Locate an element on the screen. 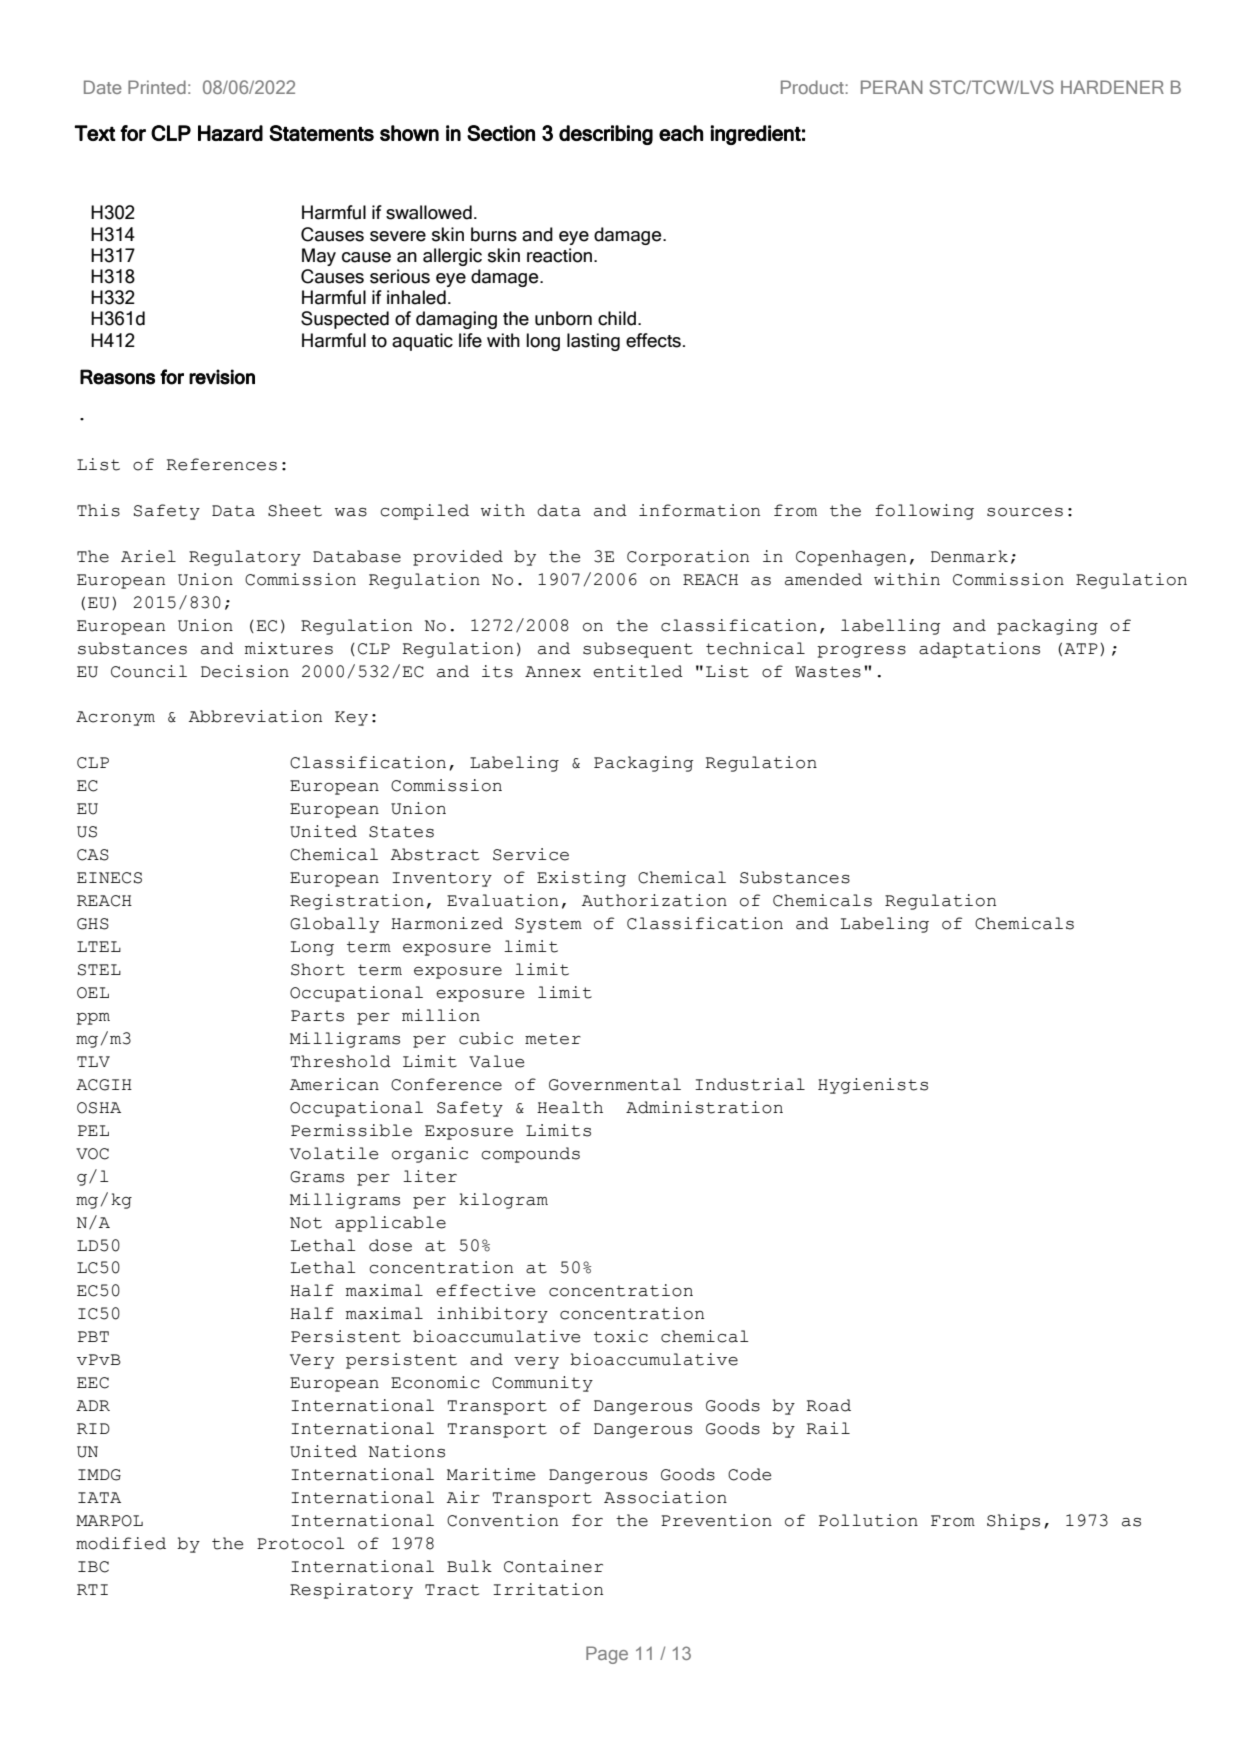 Image resolution: width=1238 pixels, height=1751 pixels. Hygienists is located at coordinates (873, 1086).
